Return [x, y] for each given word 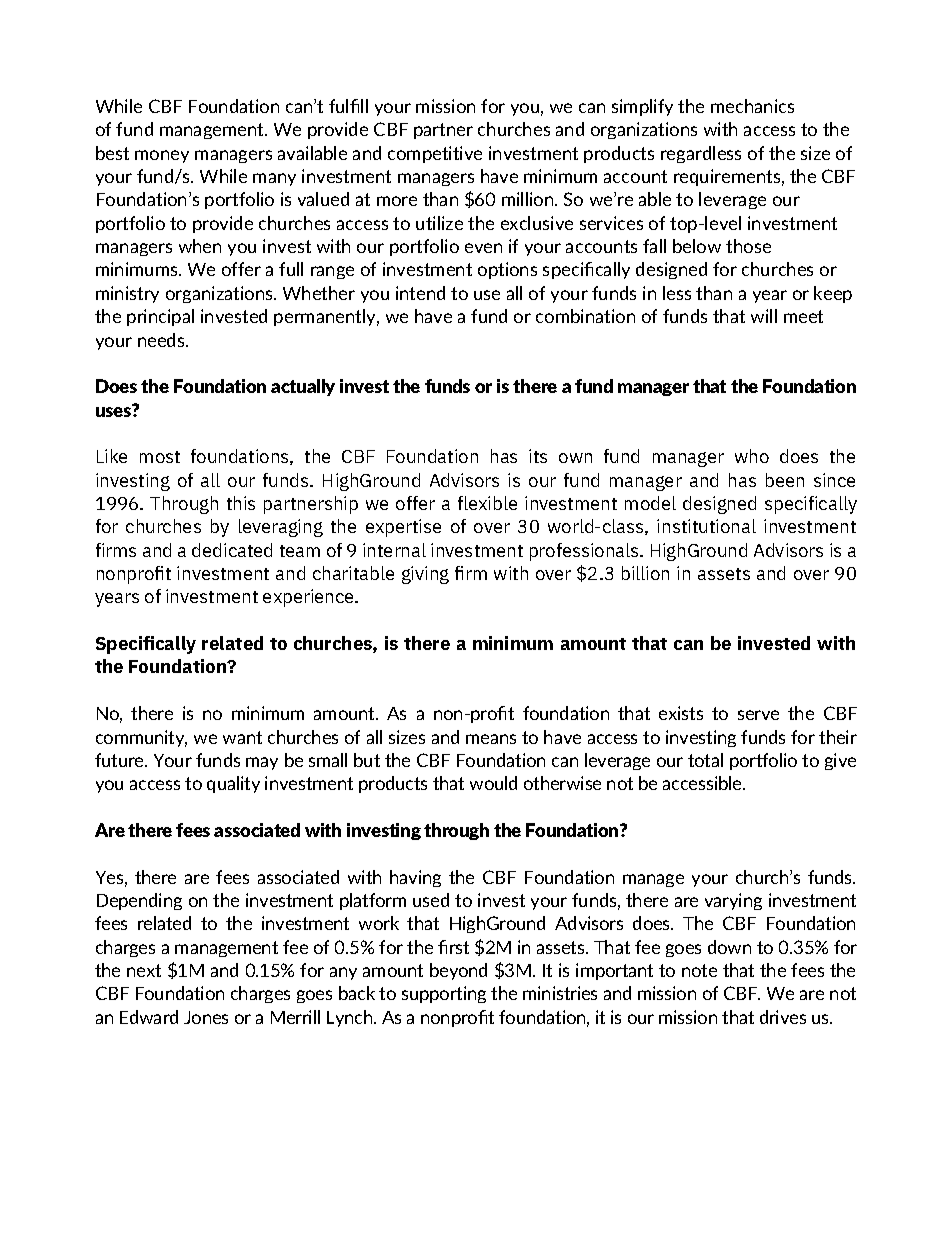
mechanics [752, 106]
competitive [435, 154]
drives [783, 1017]
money [162, 156]
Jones [206, 1017]
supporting [444, 994]
